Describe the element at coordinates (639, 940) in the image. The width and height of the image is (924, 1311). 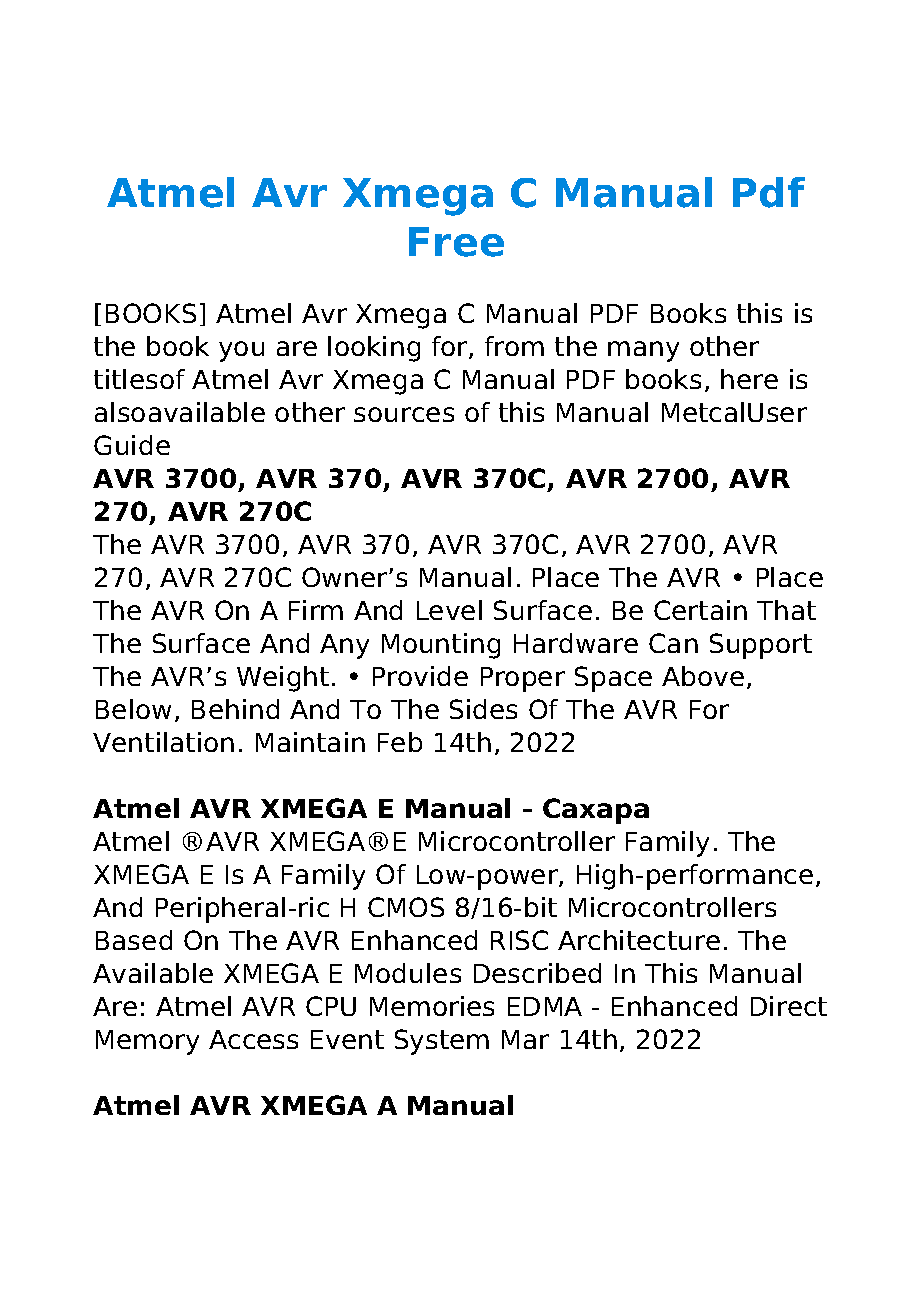
I see `Architecture` at that location.
